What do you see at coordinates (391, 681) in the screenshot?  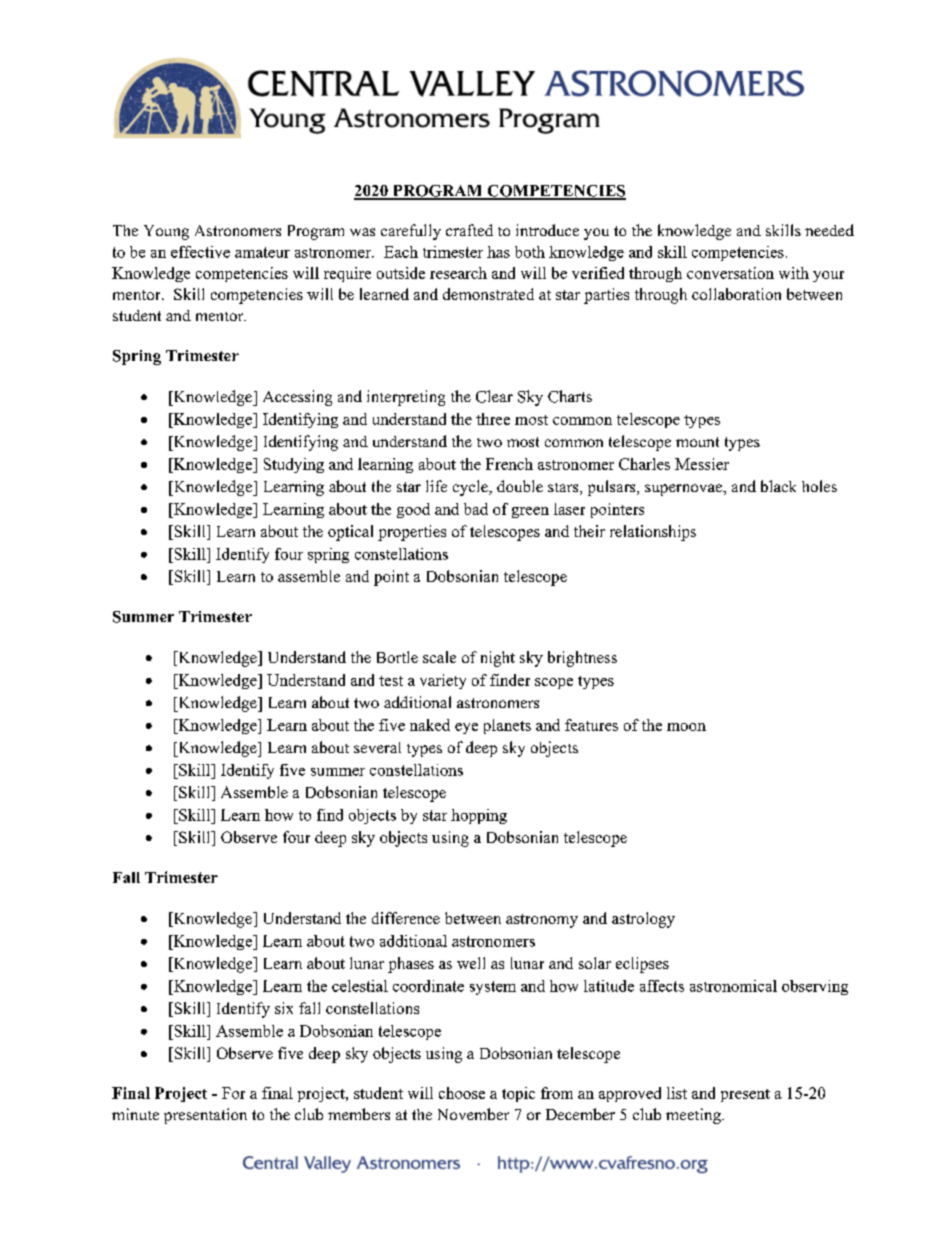 I see `test` at bounding box center [391, 681].
